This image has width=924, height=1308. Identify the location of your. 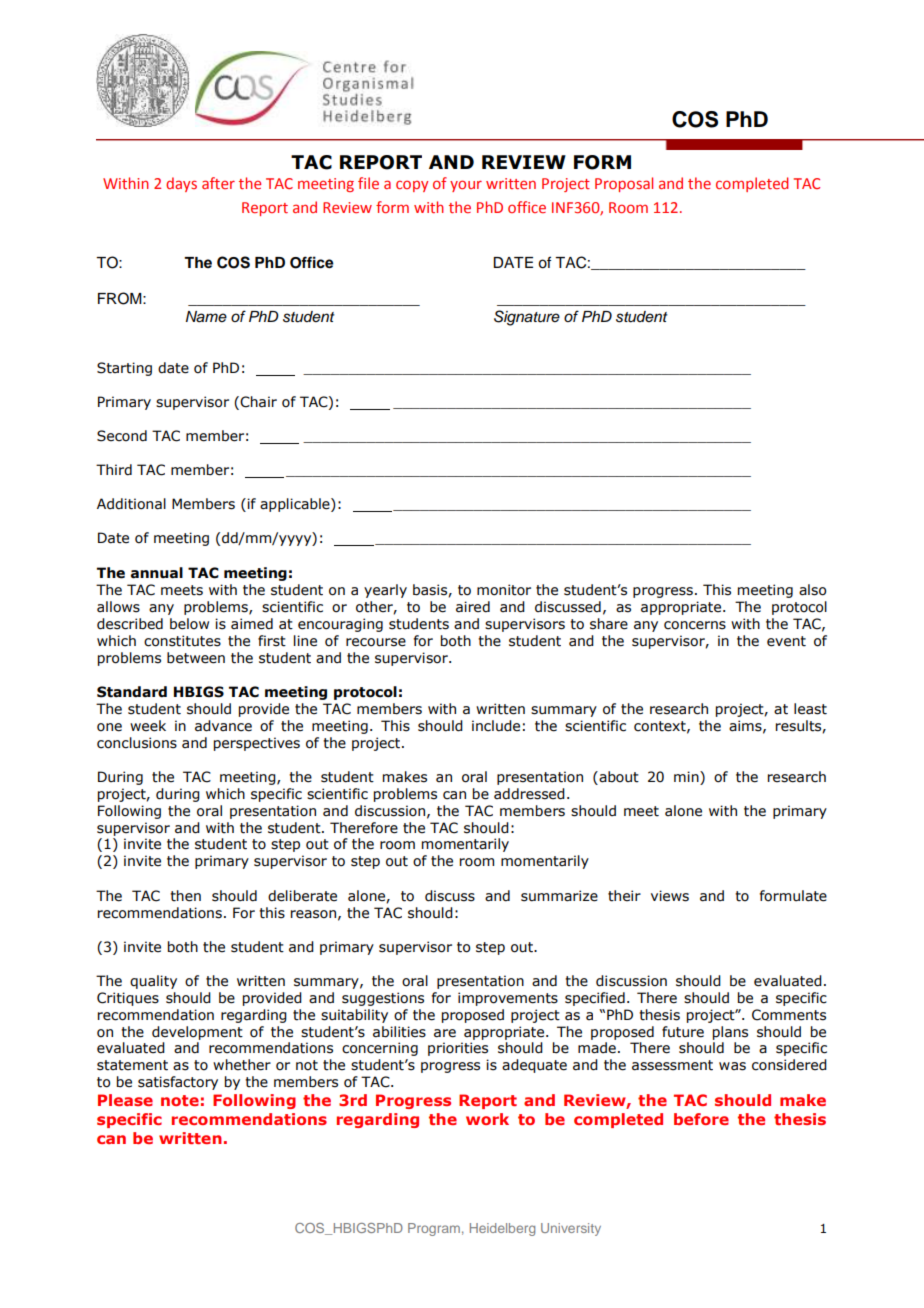
(466, 186).
